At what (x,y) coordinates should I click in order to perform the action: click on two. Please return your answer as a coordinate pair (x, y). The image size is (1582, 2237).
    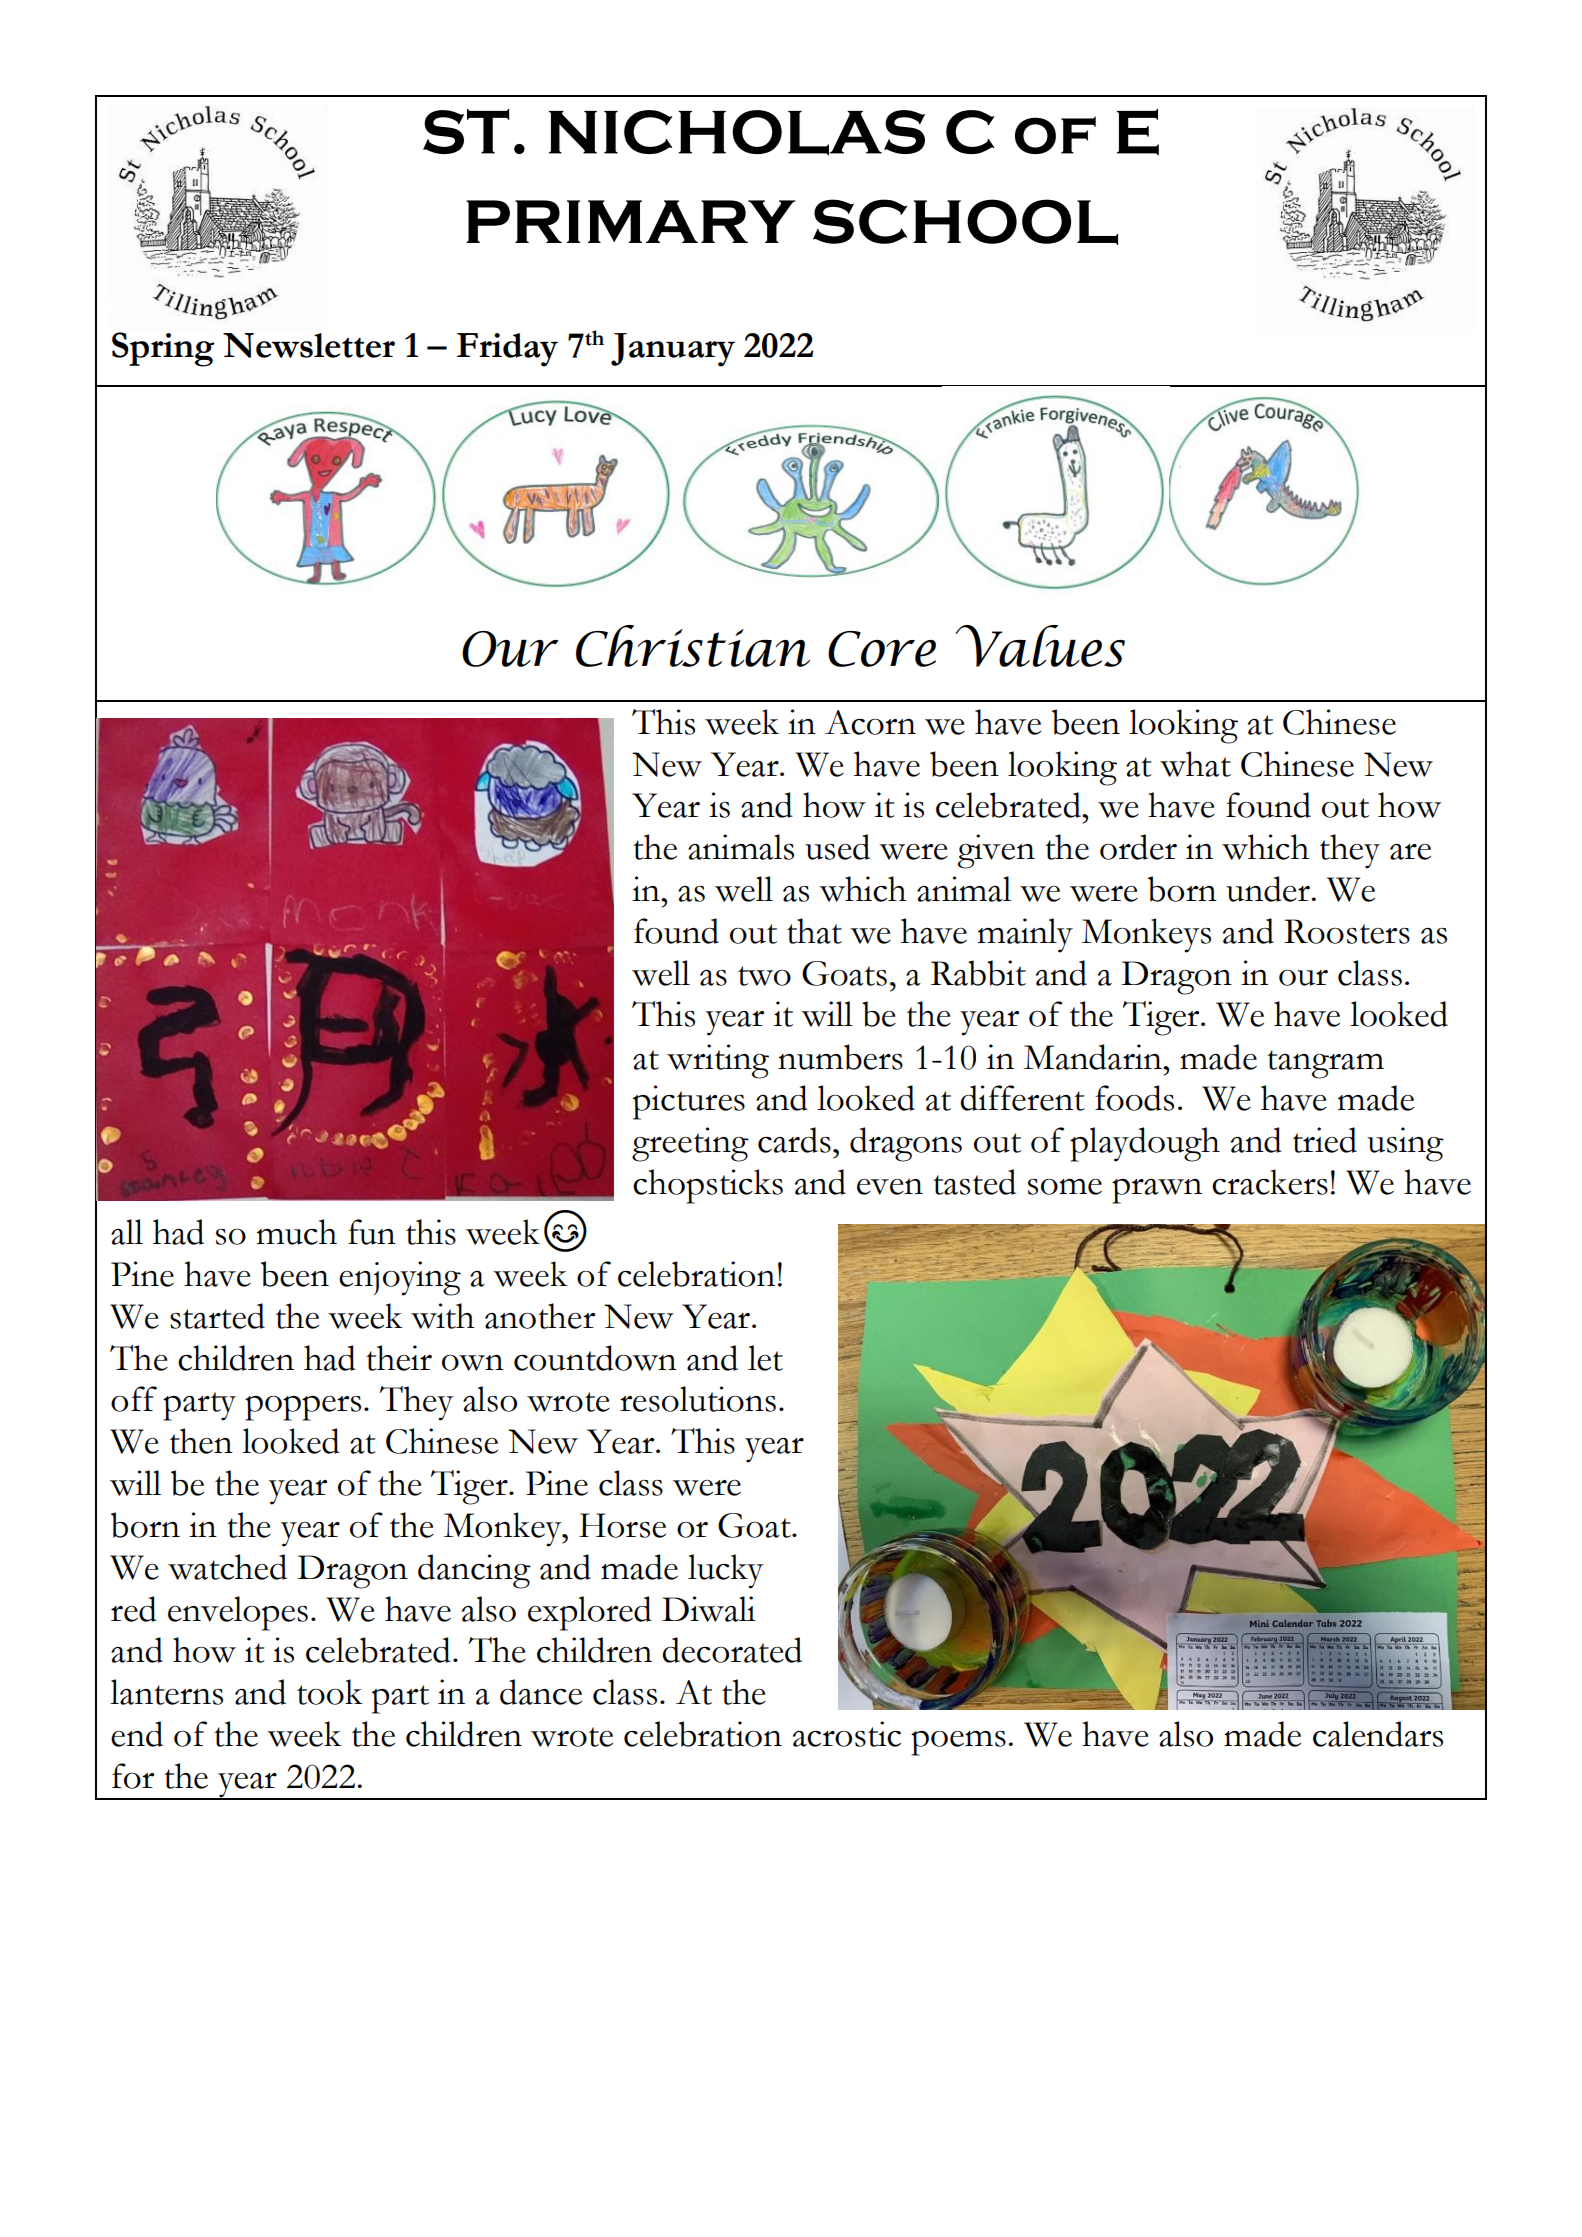
    Looking at the image, I should click on (764, 976).
